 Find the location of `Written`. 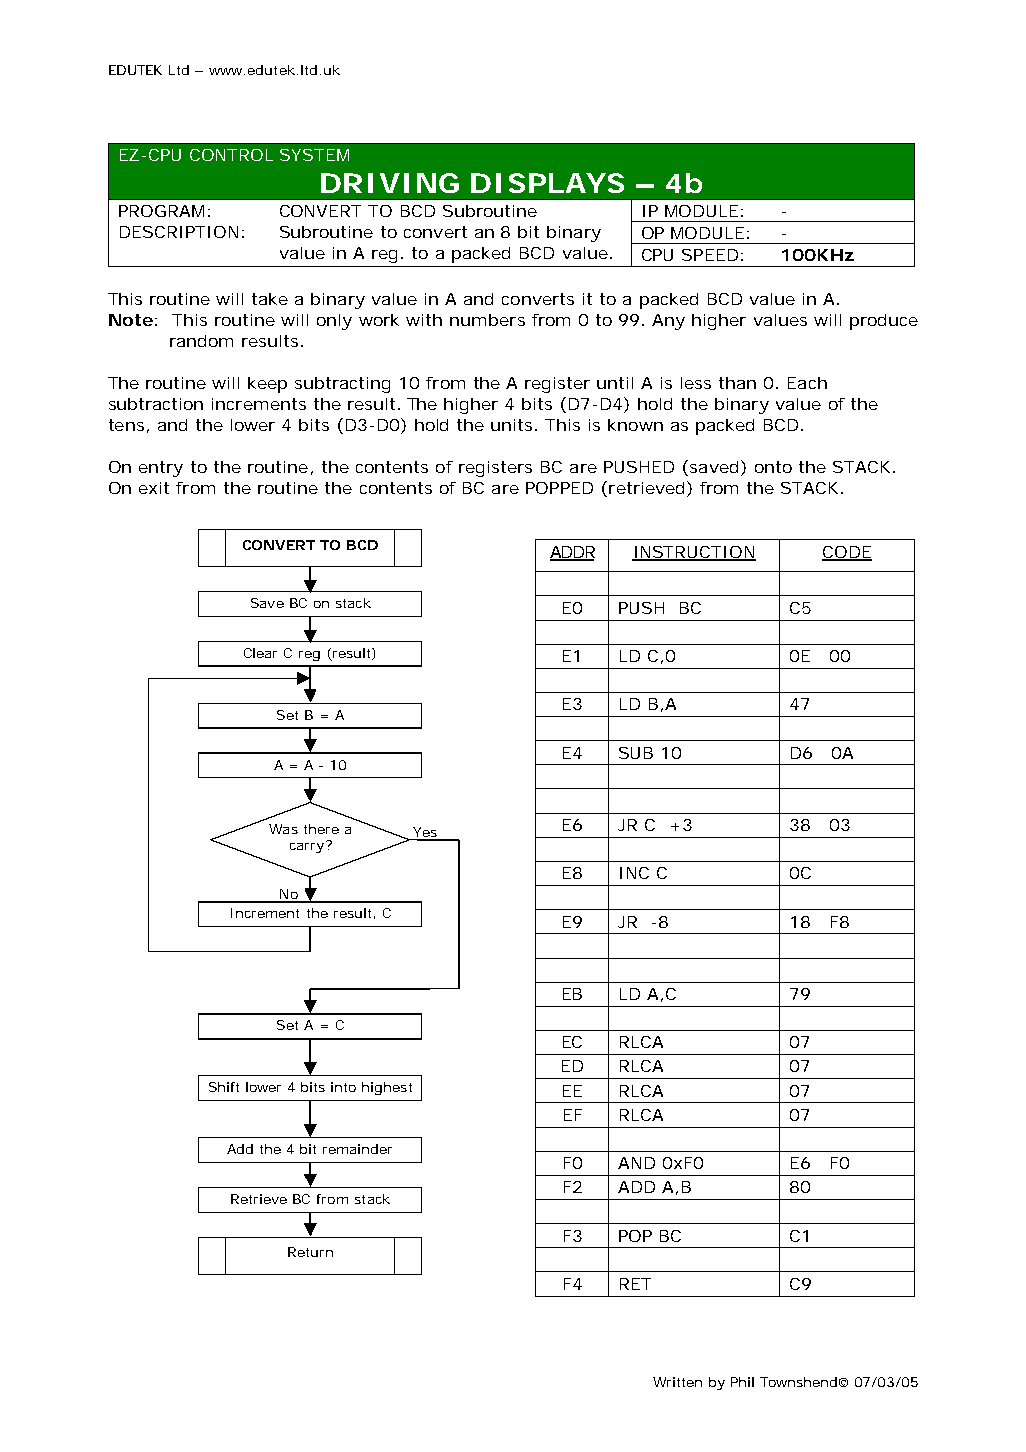

Written is located at coordinates (677, 1382).
